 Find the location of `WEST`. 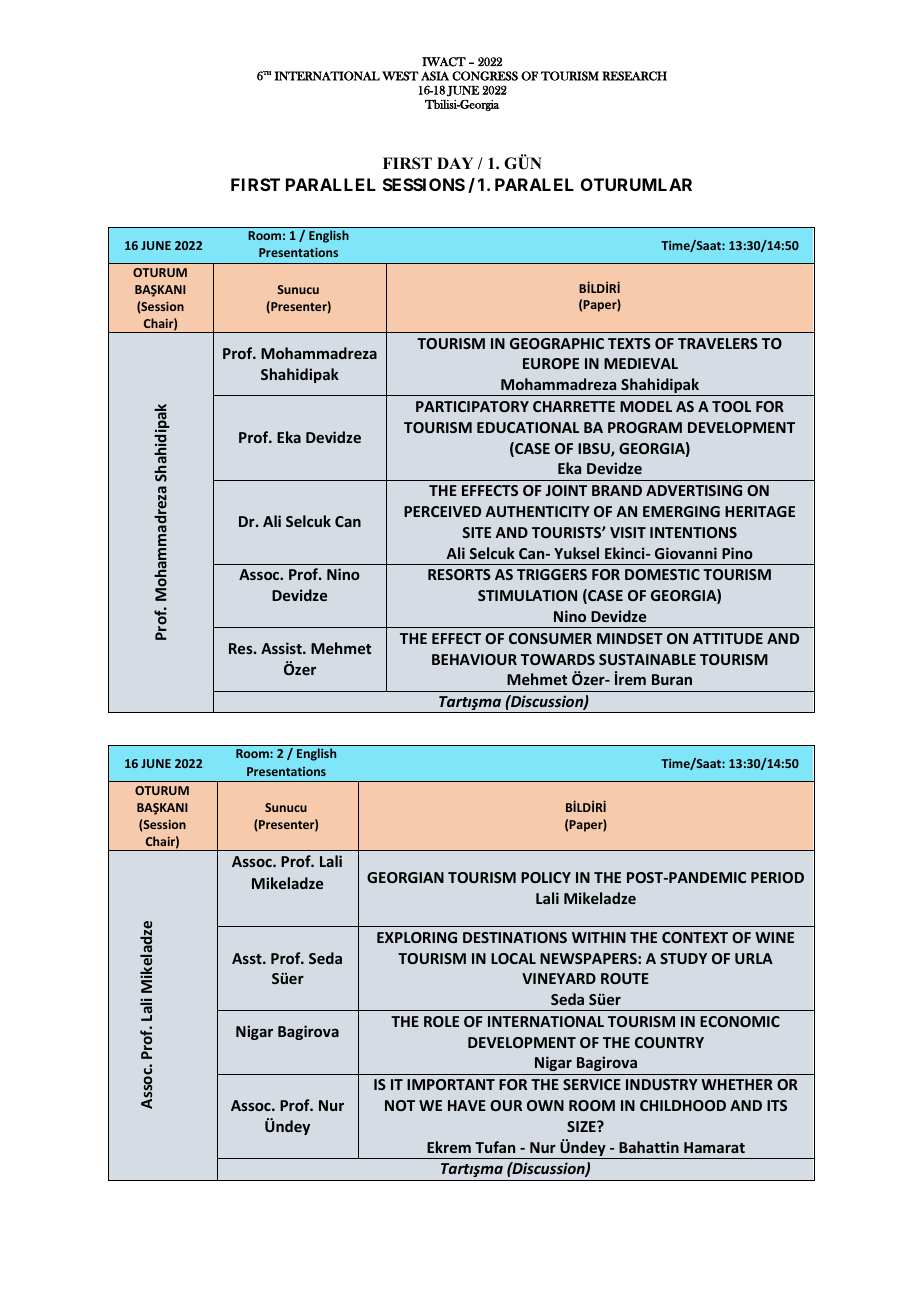

WEST is located at coordinates (400, 76).
